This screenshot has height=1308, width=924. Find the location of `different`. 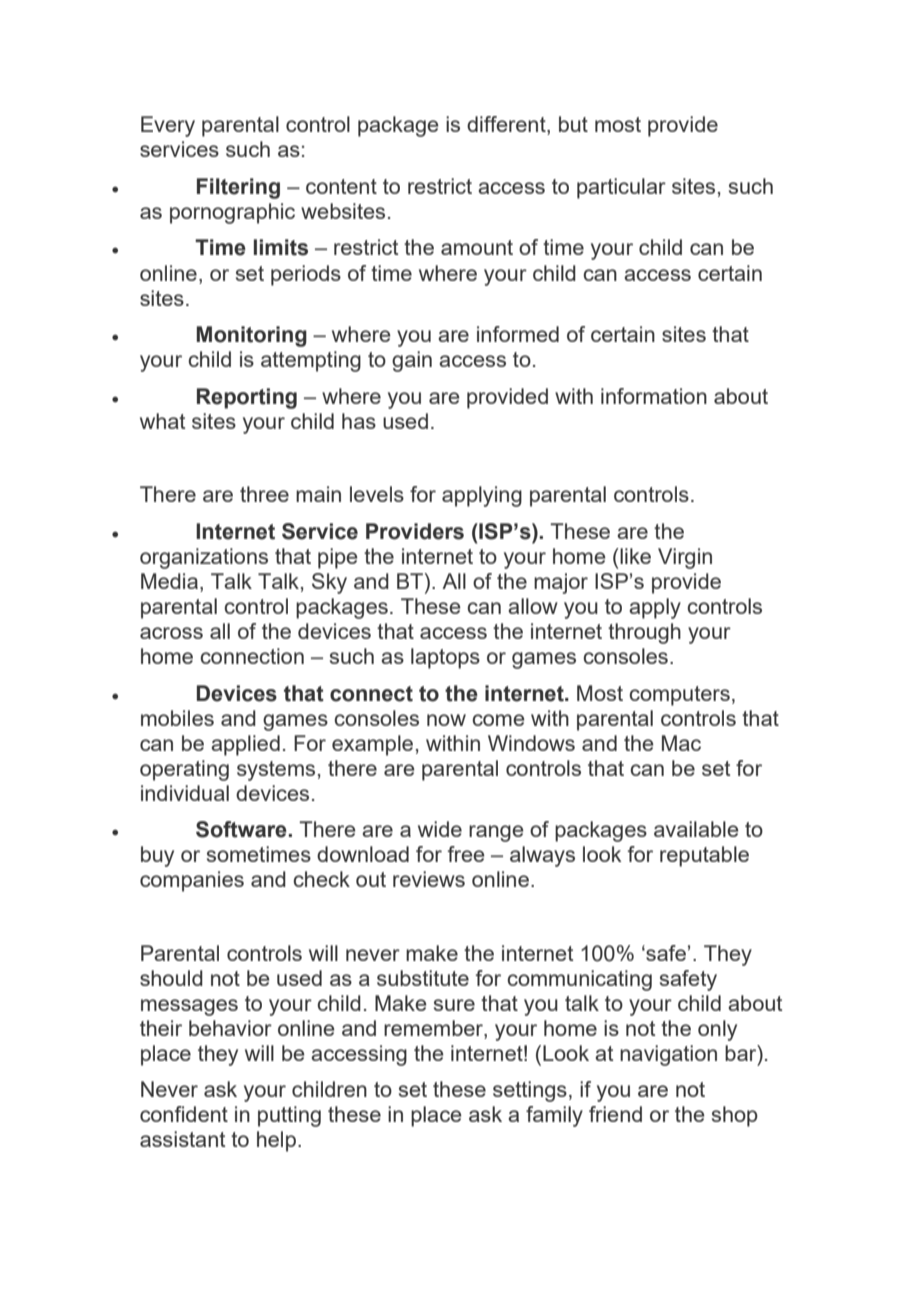

different is located at coordinates (507, 125).
